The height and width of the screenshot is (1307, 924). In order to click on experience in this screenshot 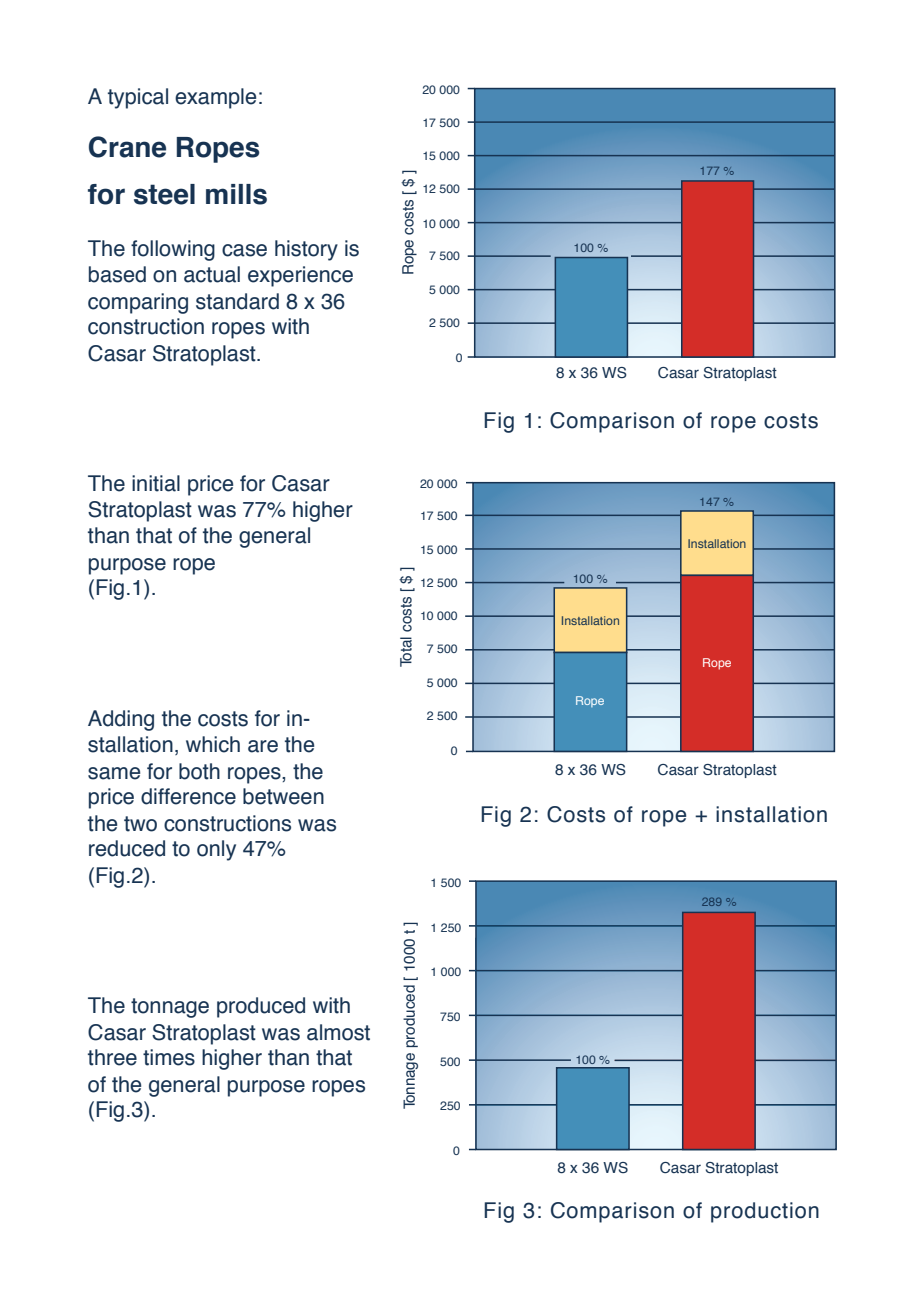, I will do `click(300, 276)`.
